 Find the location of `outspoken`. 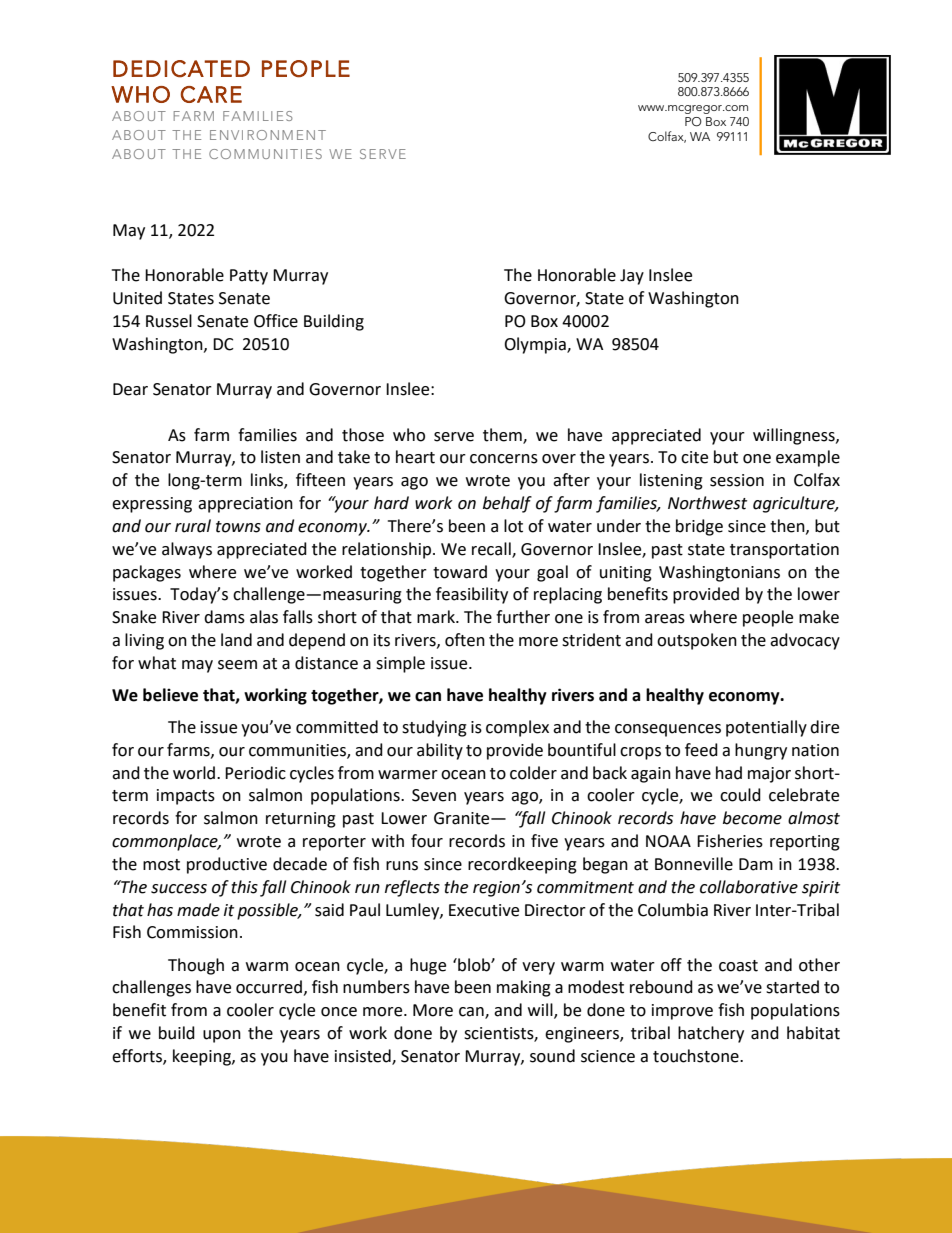

outspoken is located at coordinates (697, 641).
